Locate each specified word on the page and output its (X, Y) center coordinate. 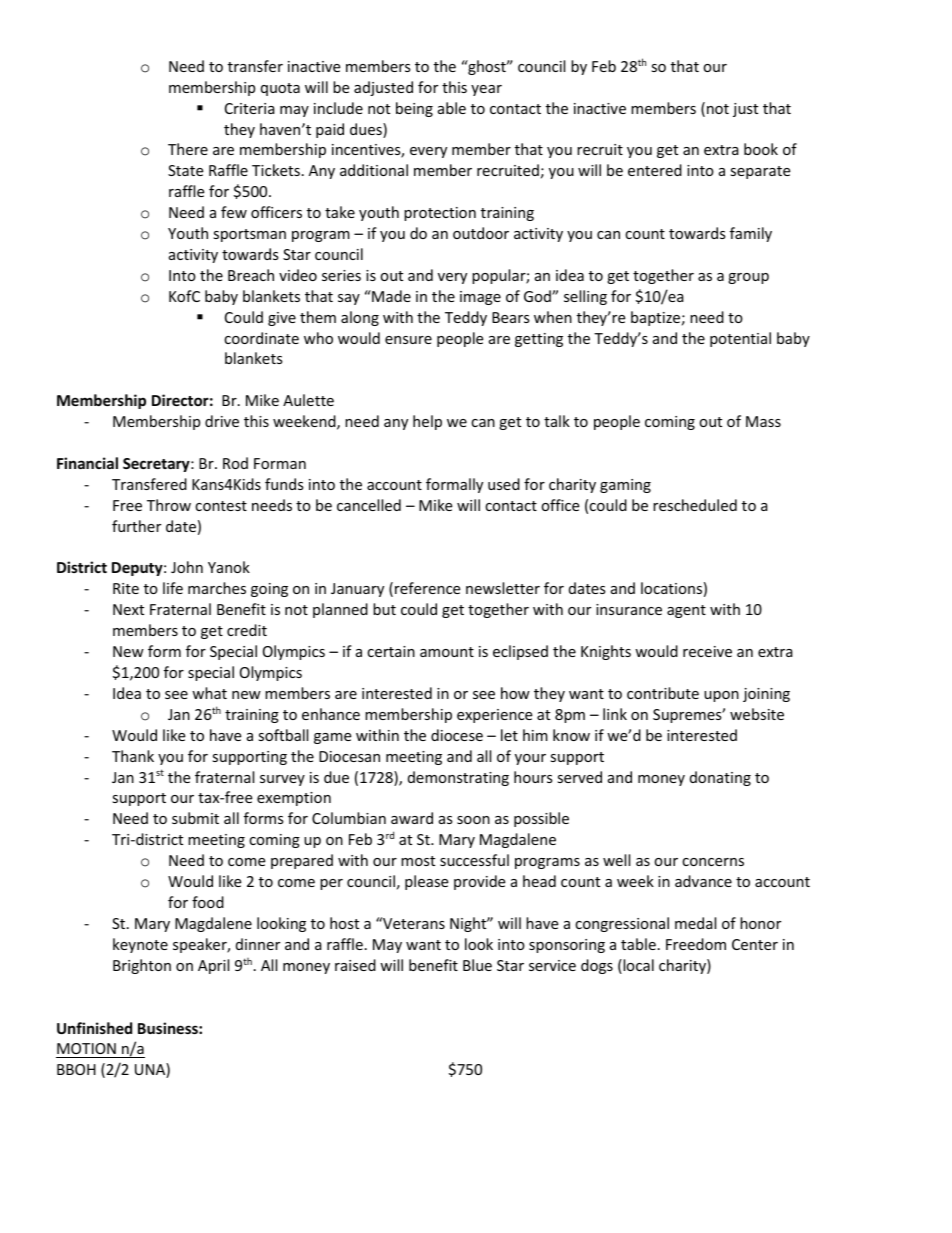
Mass (763, 421)
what (209, 693)
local (637, 966)
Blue (477, 965)
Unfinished (94, 1028)
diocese (457, 735)
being (414, 109)
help (427, 422)
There (188, 149)
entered (655, 170)
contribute (663, 693)
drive (222, 421)
